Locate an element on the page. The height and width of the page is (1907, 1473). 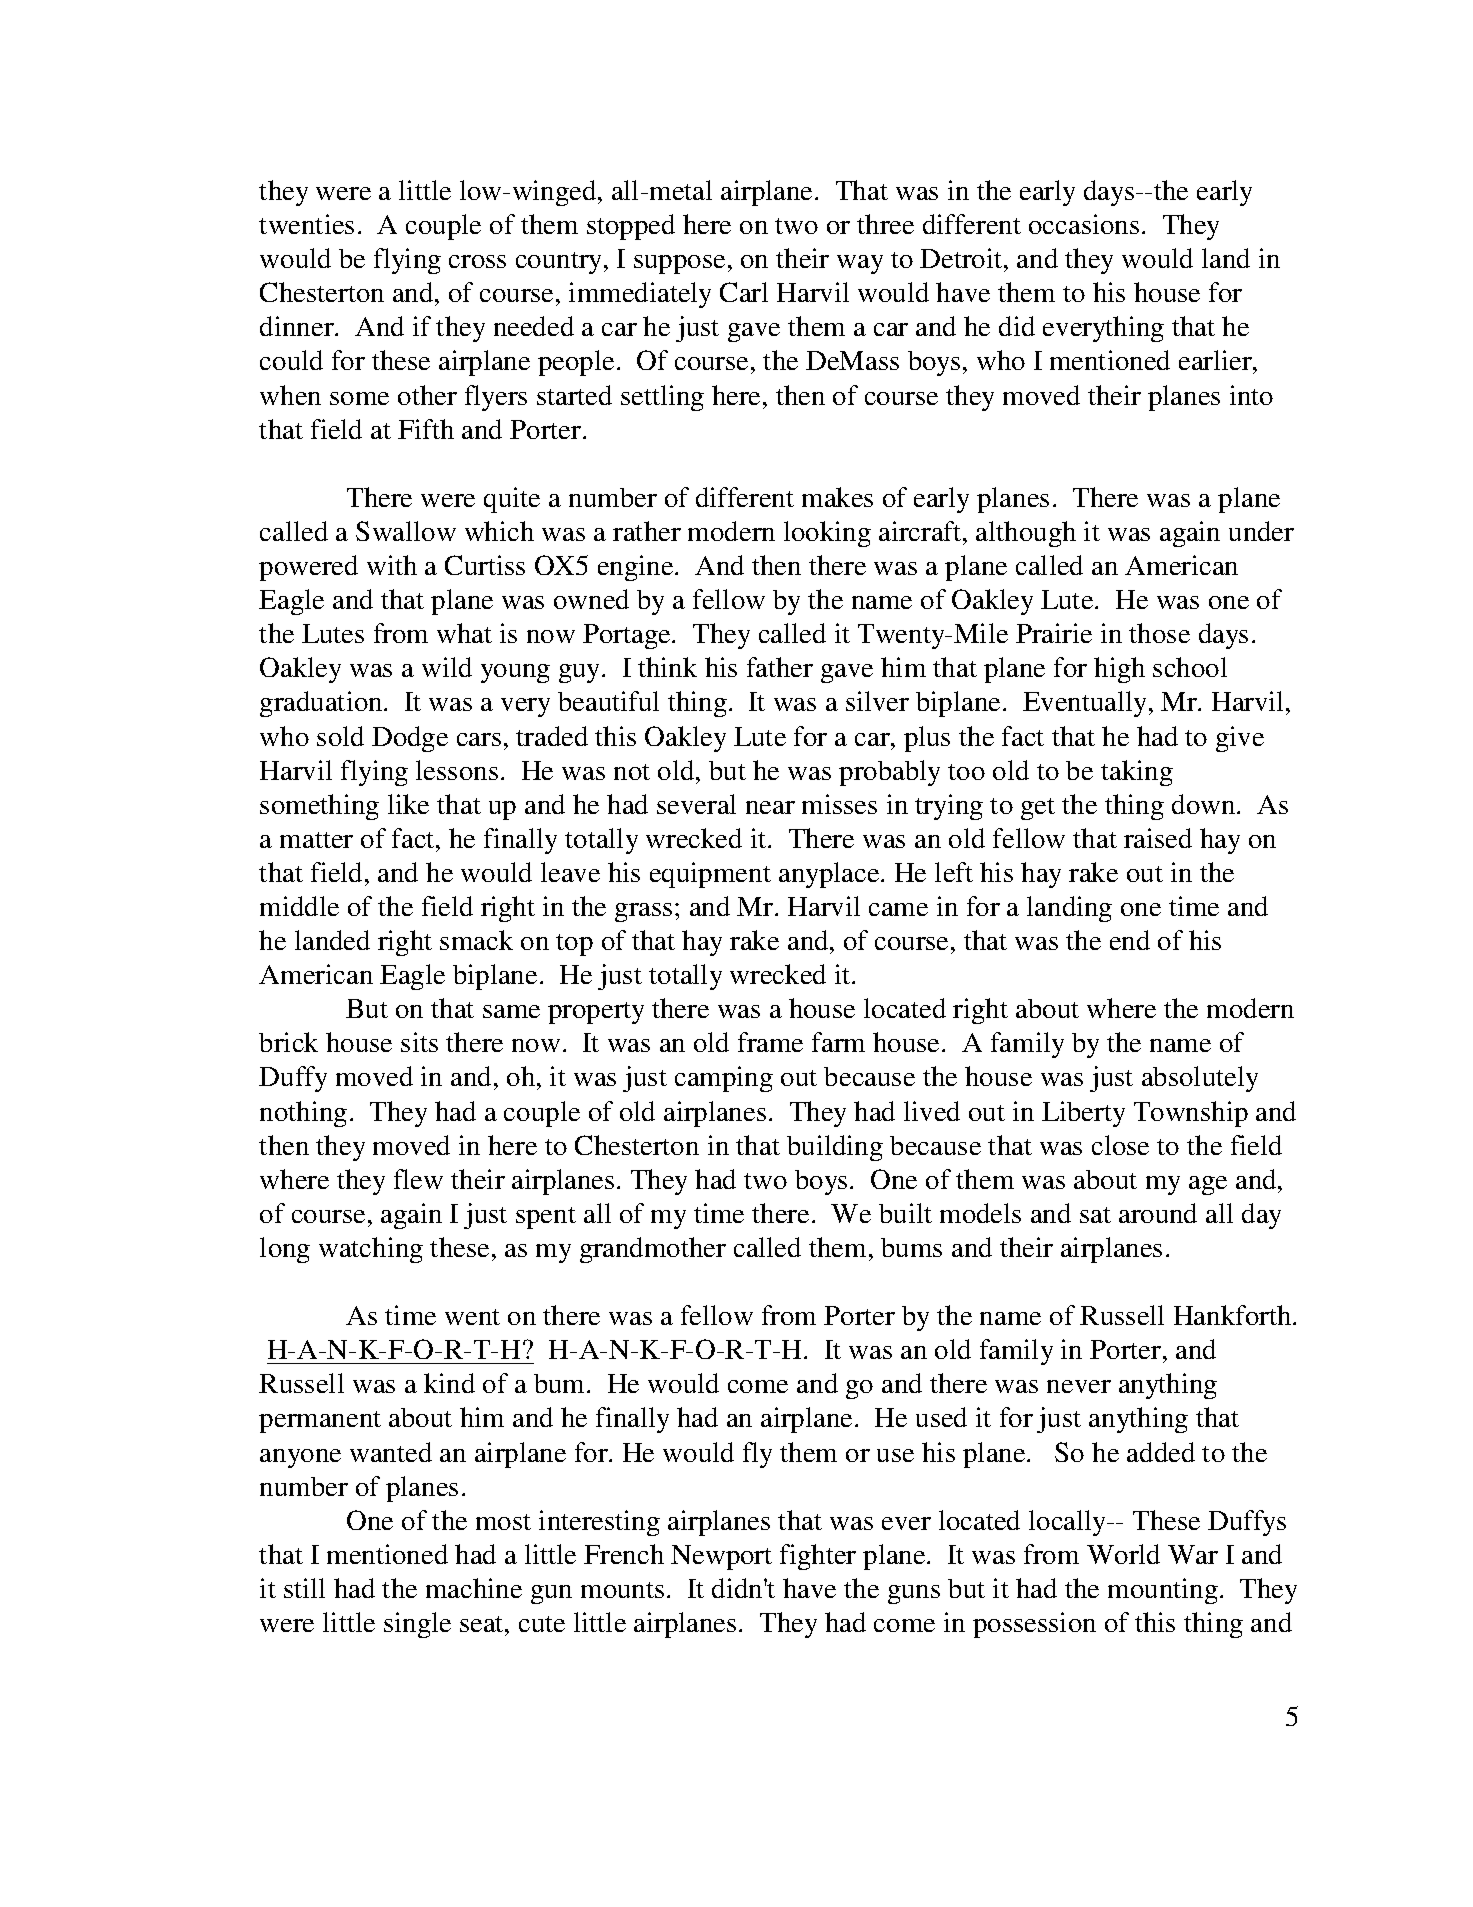
father is located at coordinates (780, 667).
